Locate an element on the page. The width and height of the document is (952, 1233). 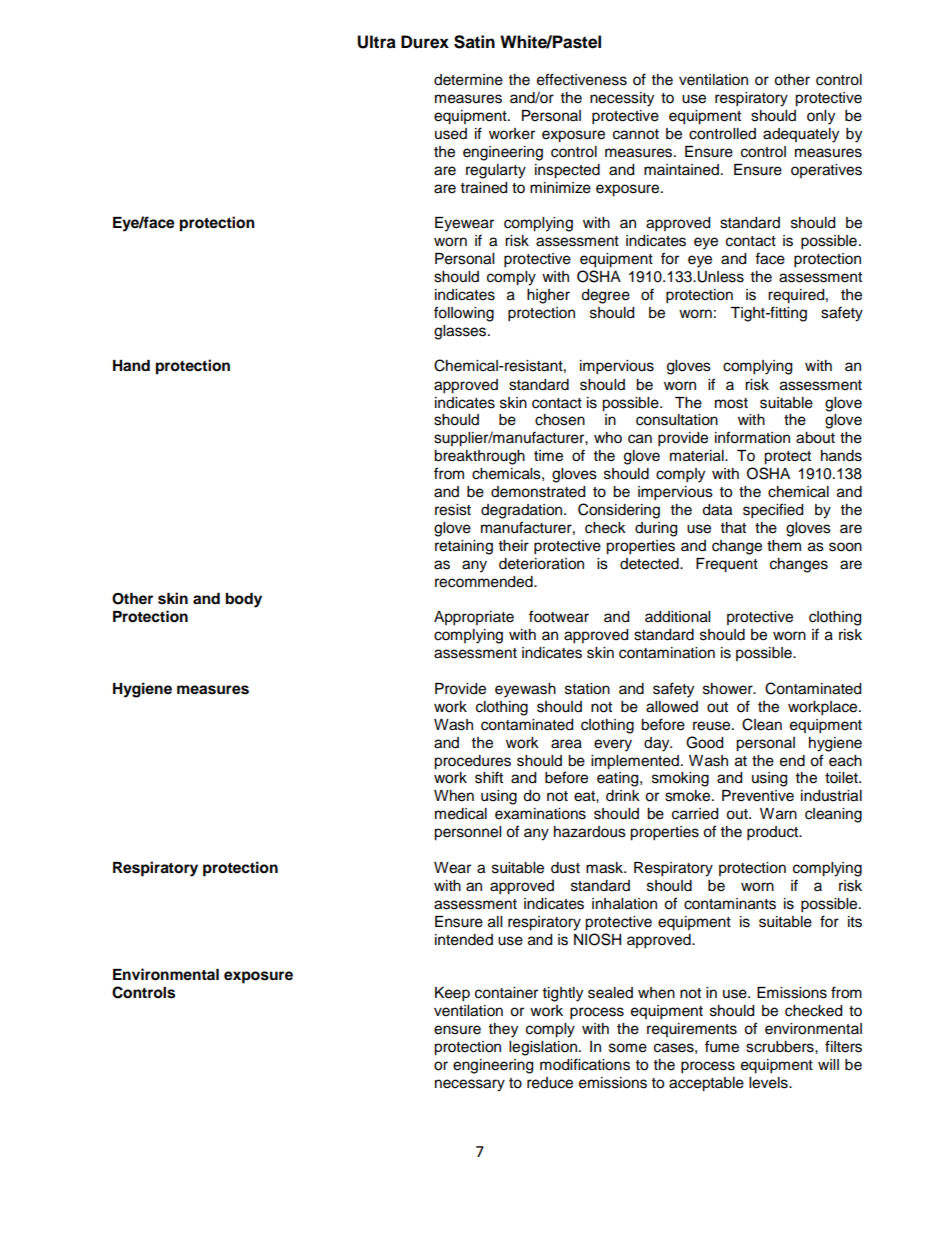
time is located at coordinates (548, 456).
